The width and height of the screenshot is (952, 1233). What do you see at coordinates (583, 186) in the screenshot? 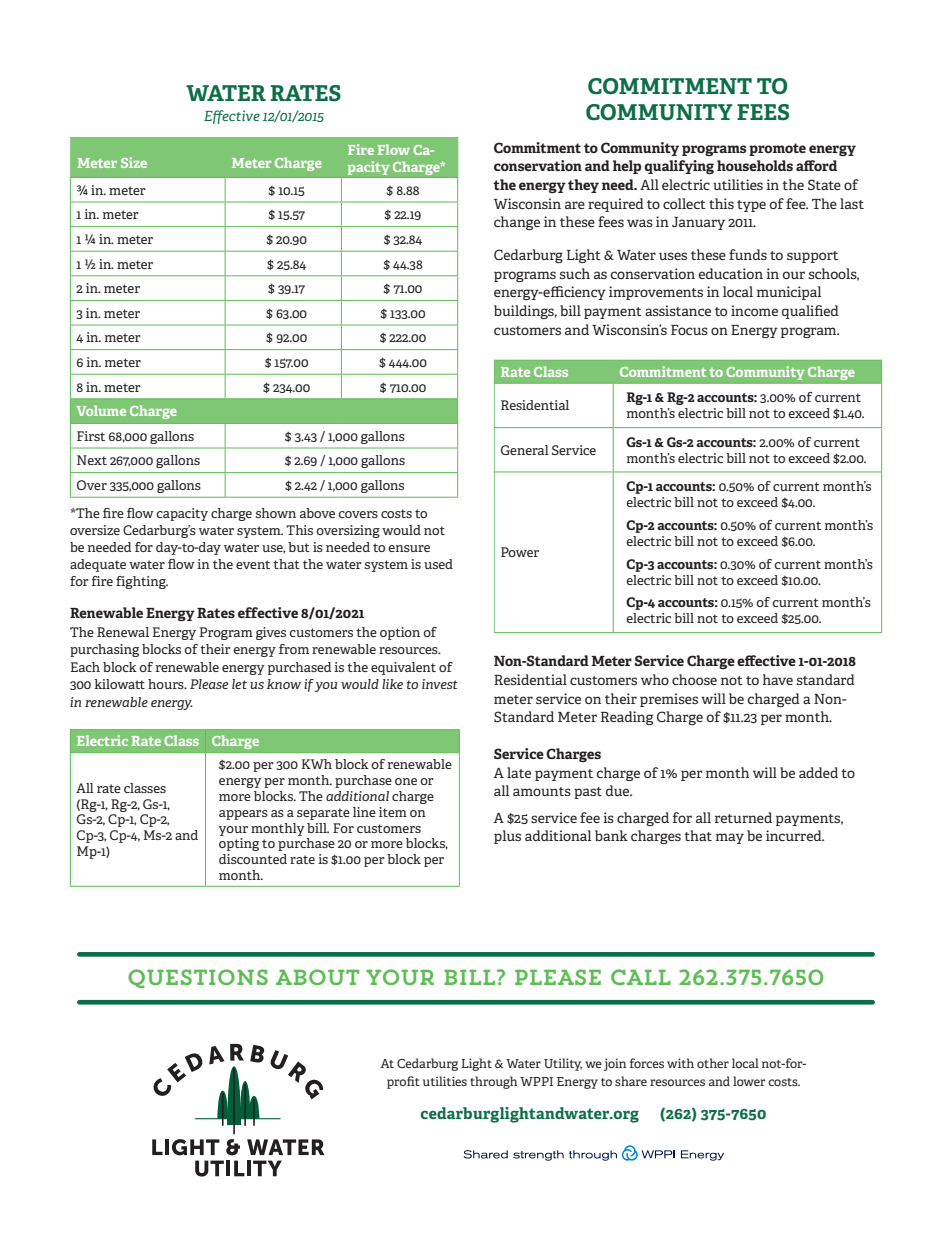
I see `they` at bounding box center [583, 186].
